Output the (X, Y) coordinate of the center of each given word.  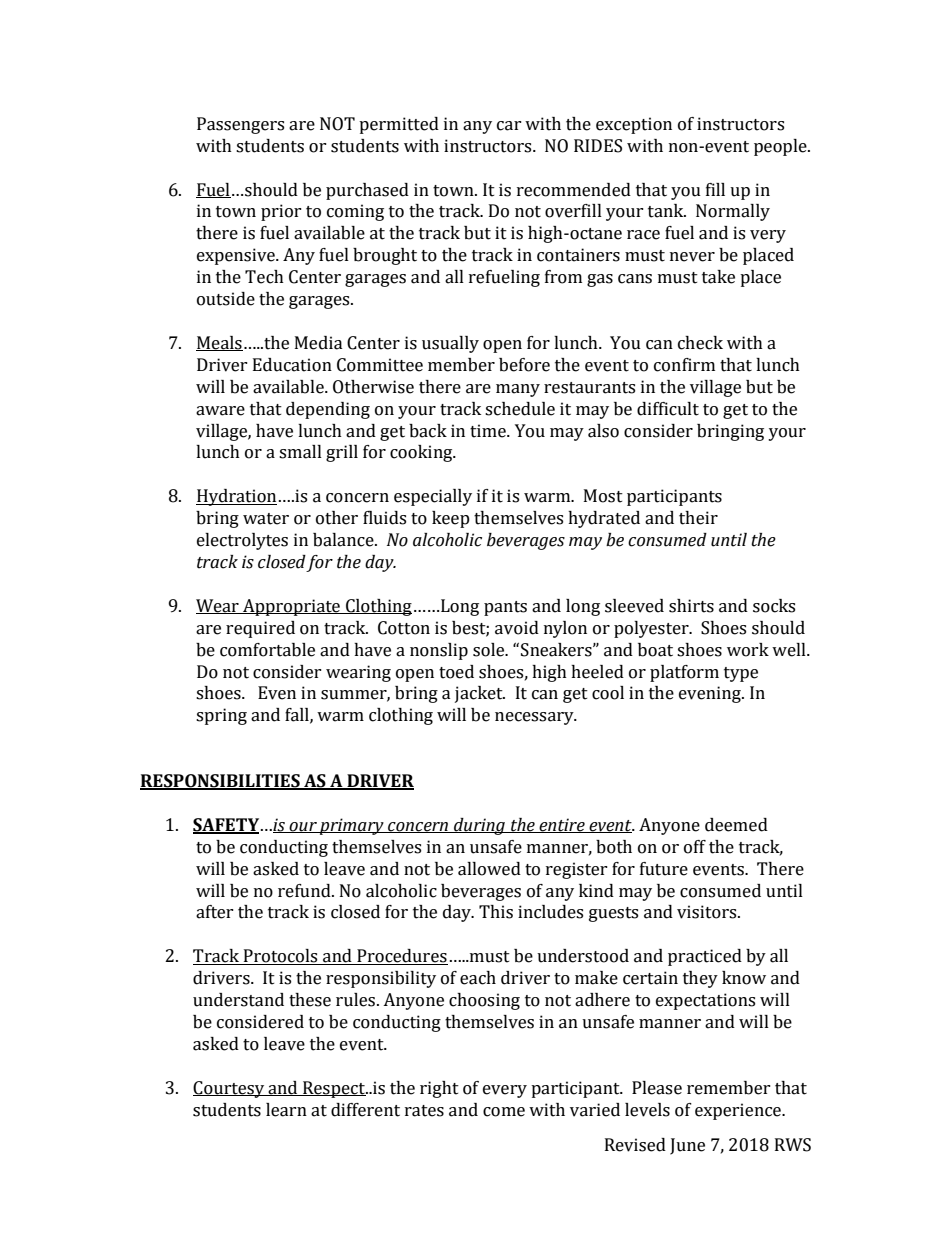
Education (292, 365)
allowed (489, 869)
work (748, 650)
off (695, 847)
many (518, 390)
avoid (517, 628)
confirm (684, 365)
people (781, 147)
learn (286, 1110)
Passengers (240, 125)
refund (305, 891)
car (509, 126)
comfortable (267, 650)
